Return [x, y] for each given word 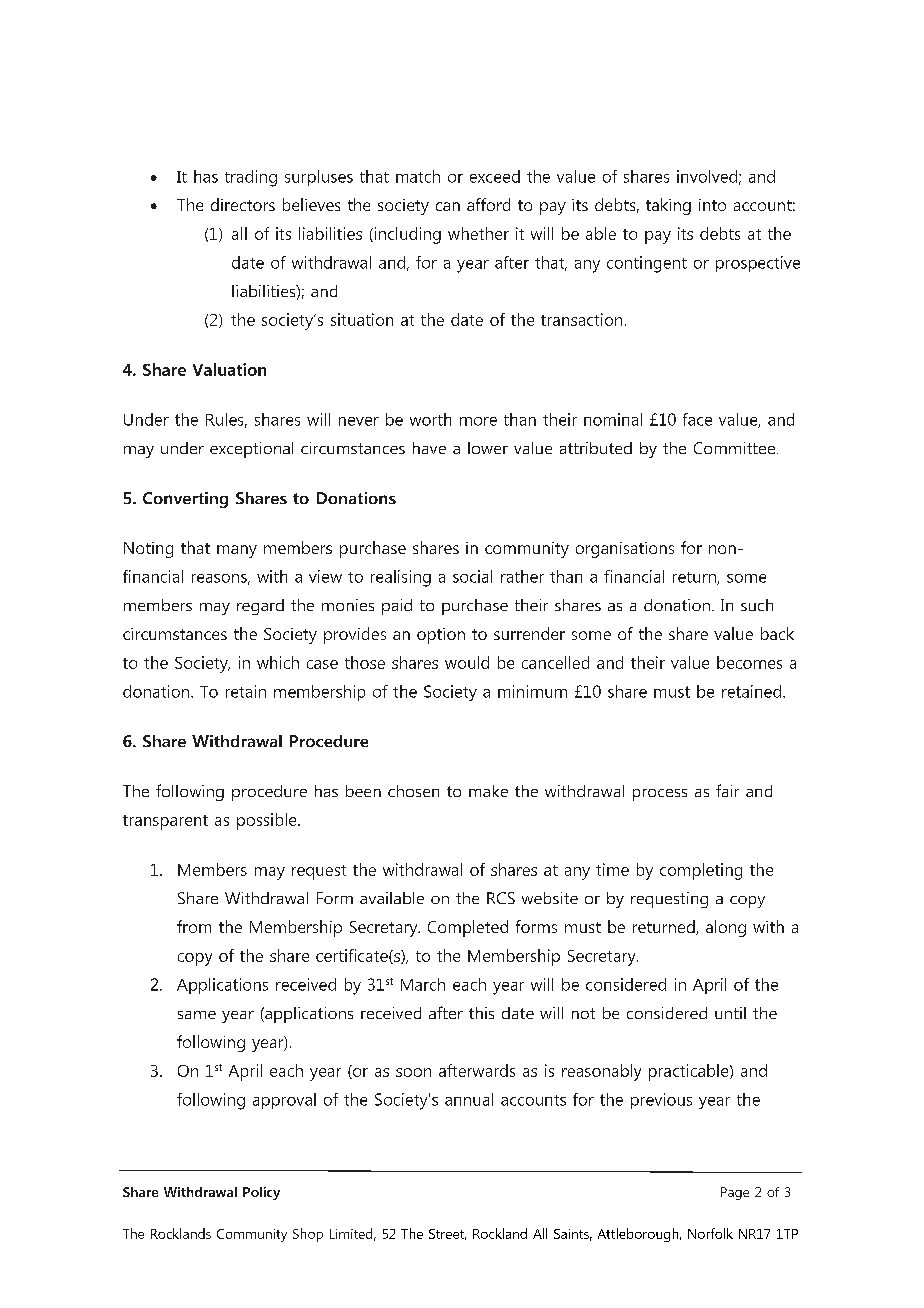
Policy [261, 1193]
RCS [501, 898]
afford [488, 204]
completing [701, 871]
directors [243, 204]
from [194, 926]
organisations [625, 550]
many [237, 551]
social [472, 576]
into [712, 205]
